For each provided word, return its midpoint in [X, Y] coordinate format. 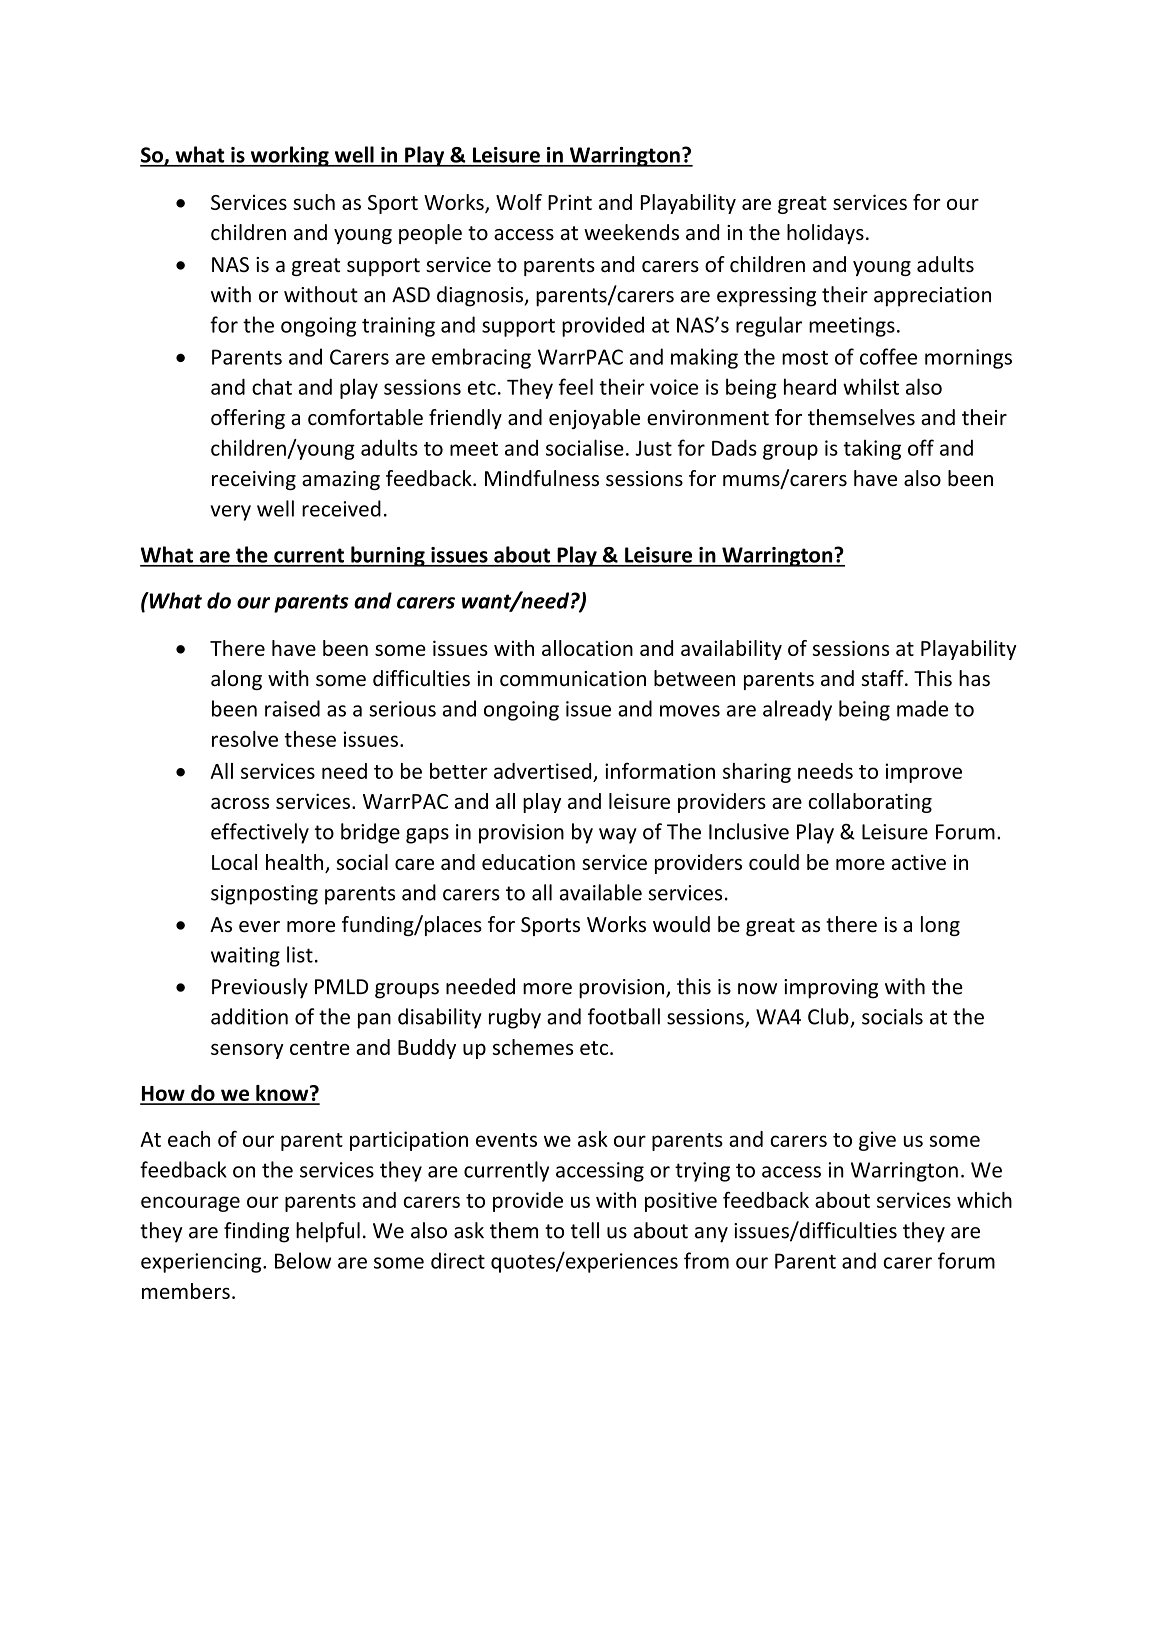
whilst [871, 386]
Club [828, 1016]
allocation [587, 648]
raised [292, 708]
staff [884, 678]
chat [272, 386]
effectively [260, 833]
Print [570, 202]
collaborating [870, 803]
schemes [533, 1047]
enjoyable [594, 419]
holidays [825, 234]
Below [303, 1260]
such [314, 202]
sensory [247, 1051]
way [618, 836]
